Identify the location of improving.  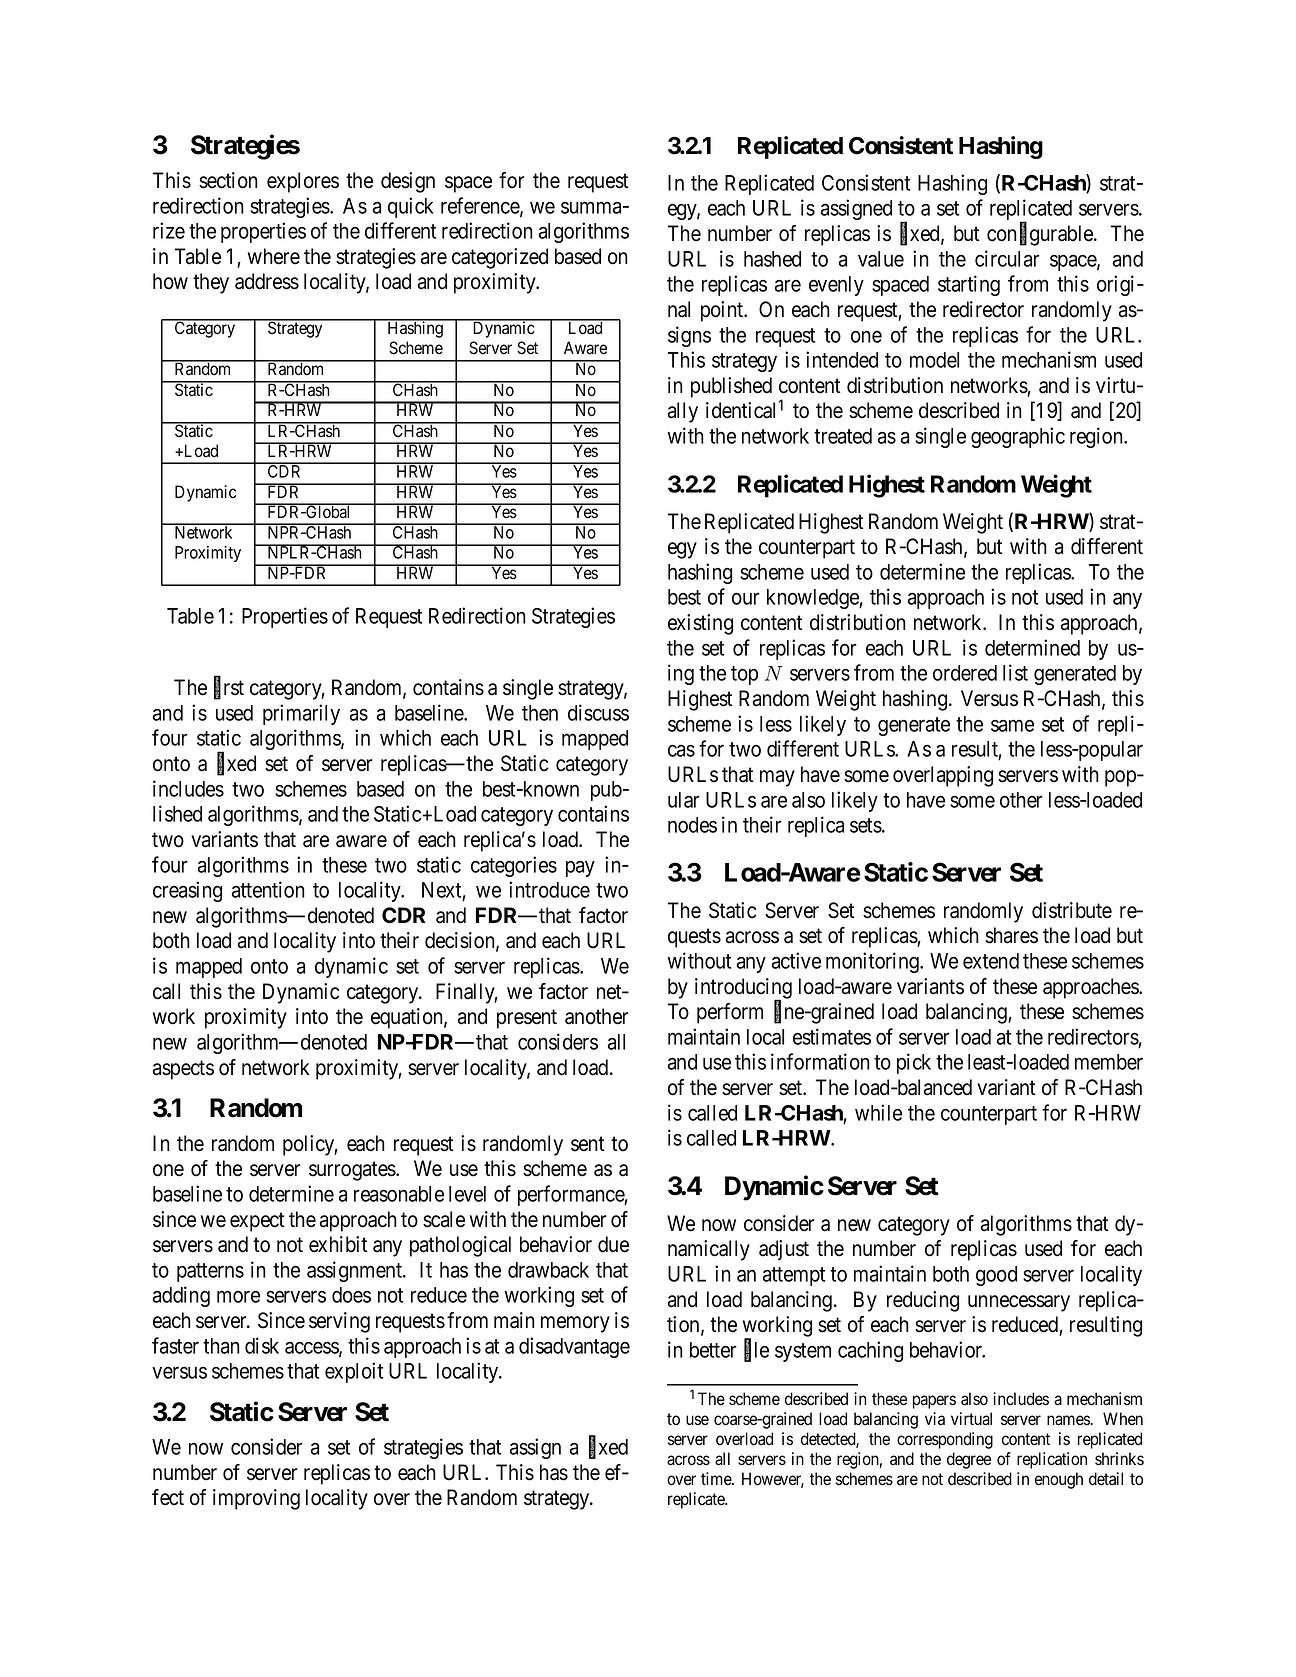
(256, 1499).
